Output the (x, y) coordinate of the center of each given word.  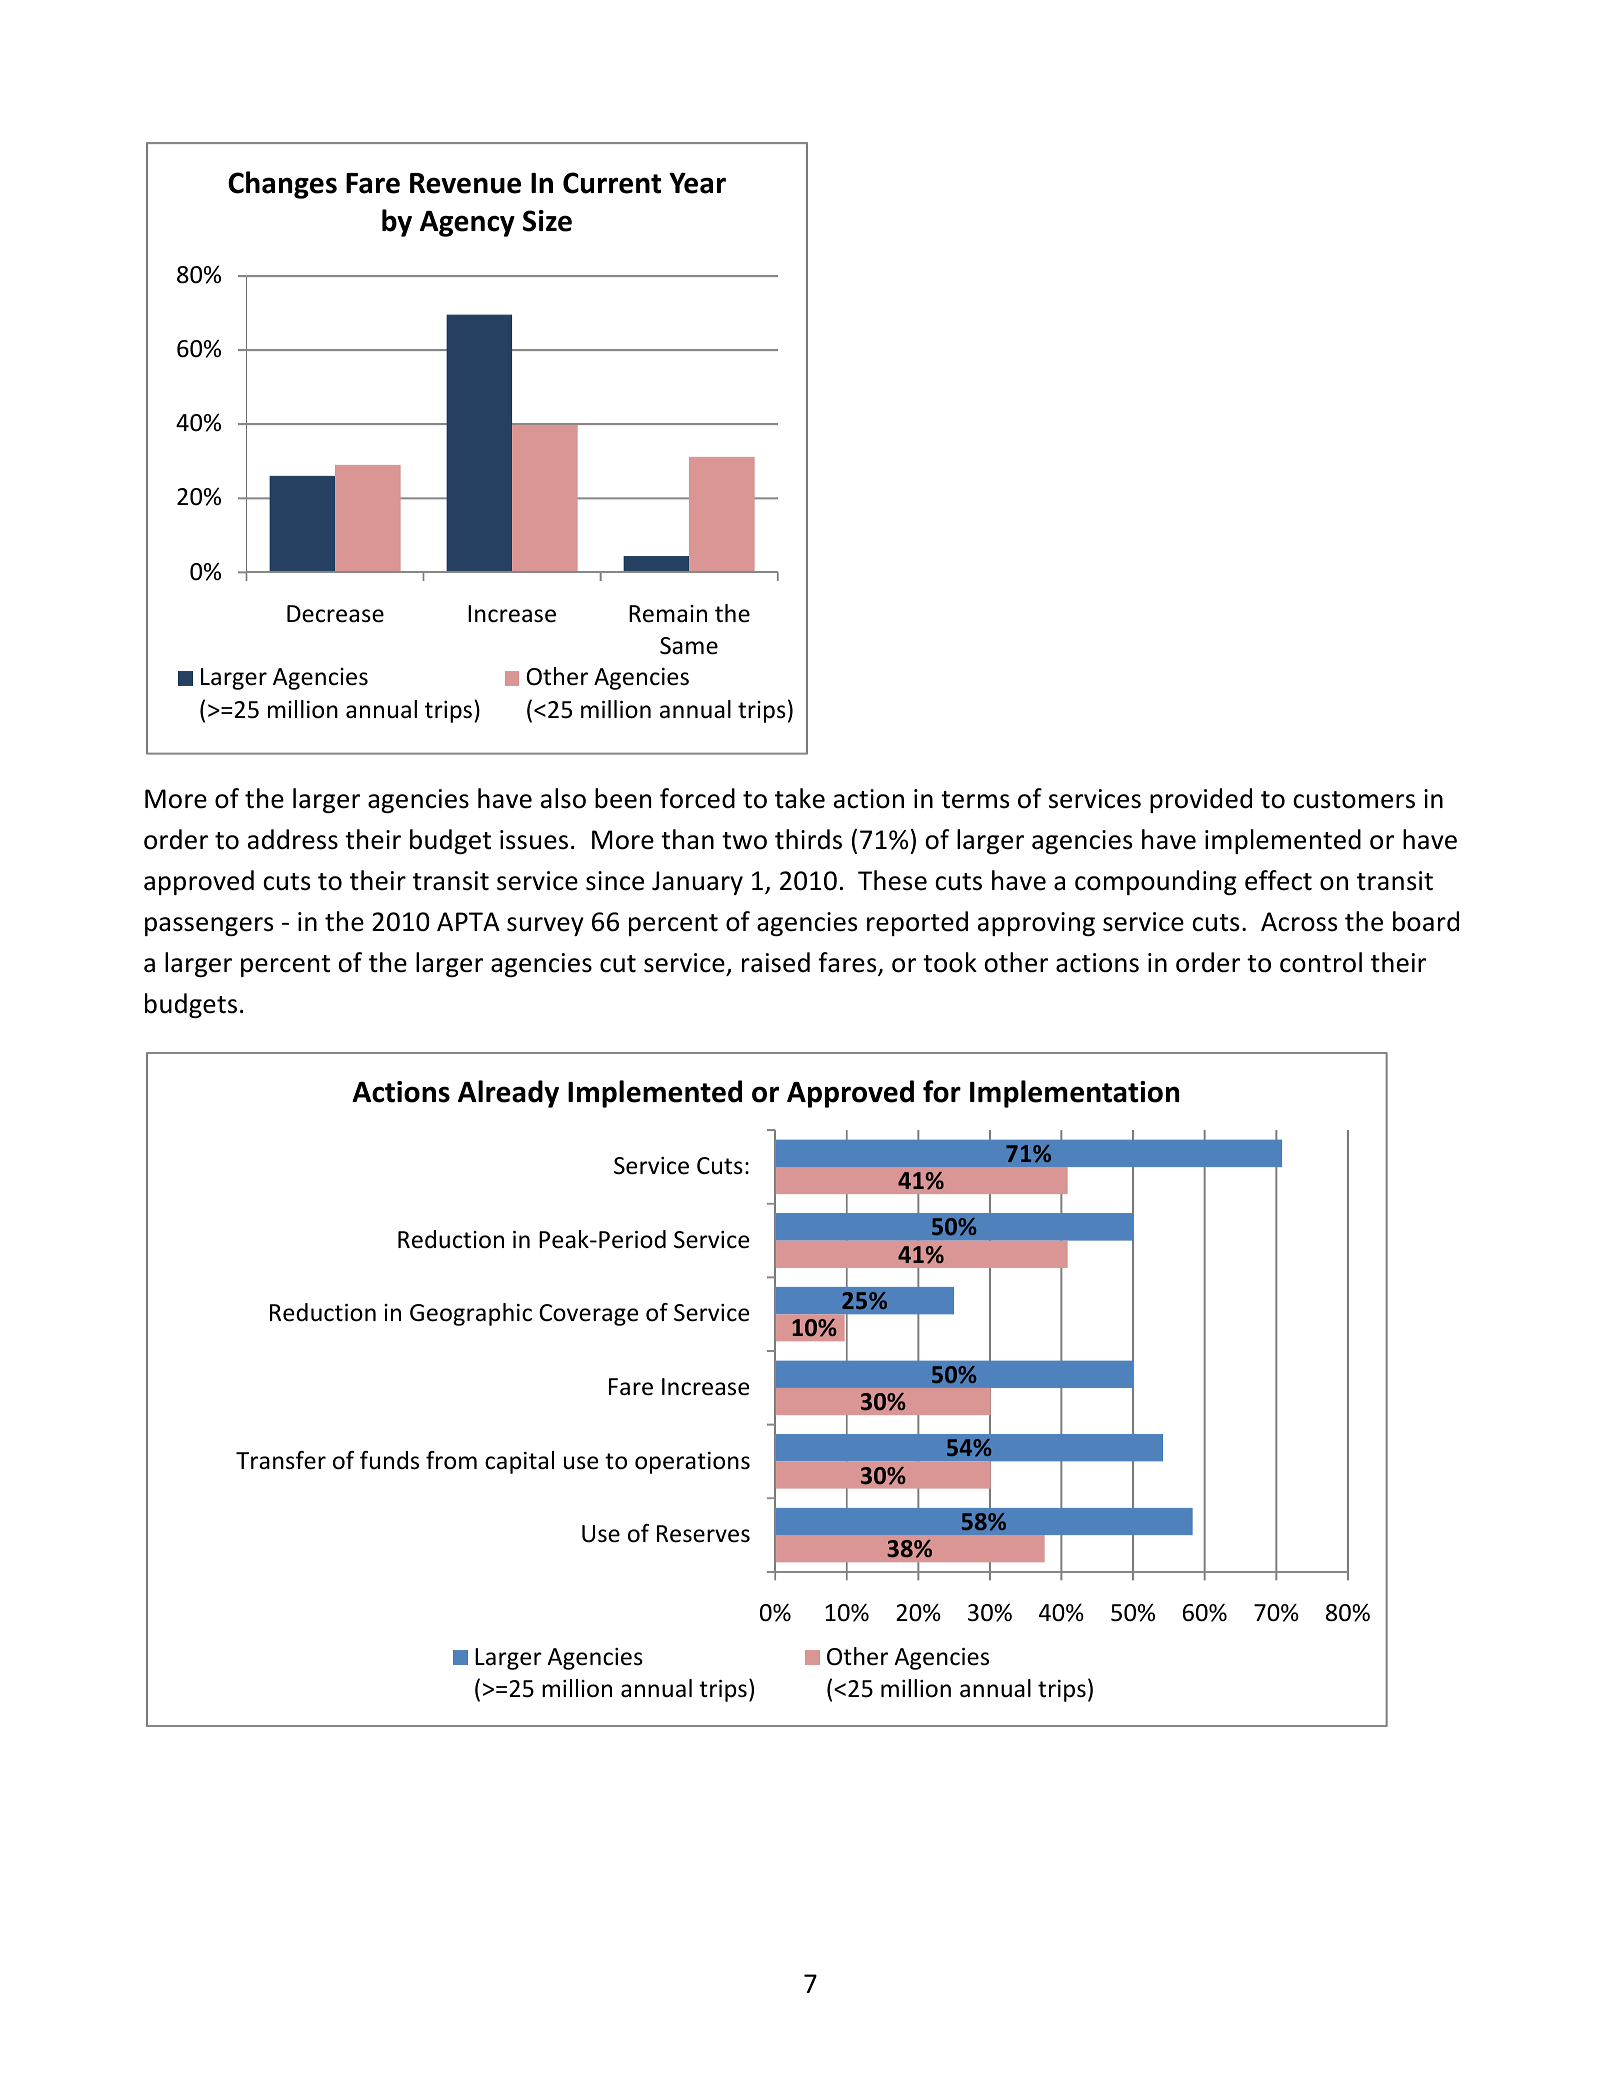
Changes (282, 185)
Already (508, 1094)
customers (1354, 800)
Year (697, 183)
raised (776, 962)
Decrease (335, 614)
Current (612, 183)
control (1321, 962)
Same (689, 646)
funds (389, 1460)
